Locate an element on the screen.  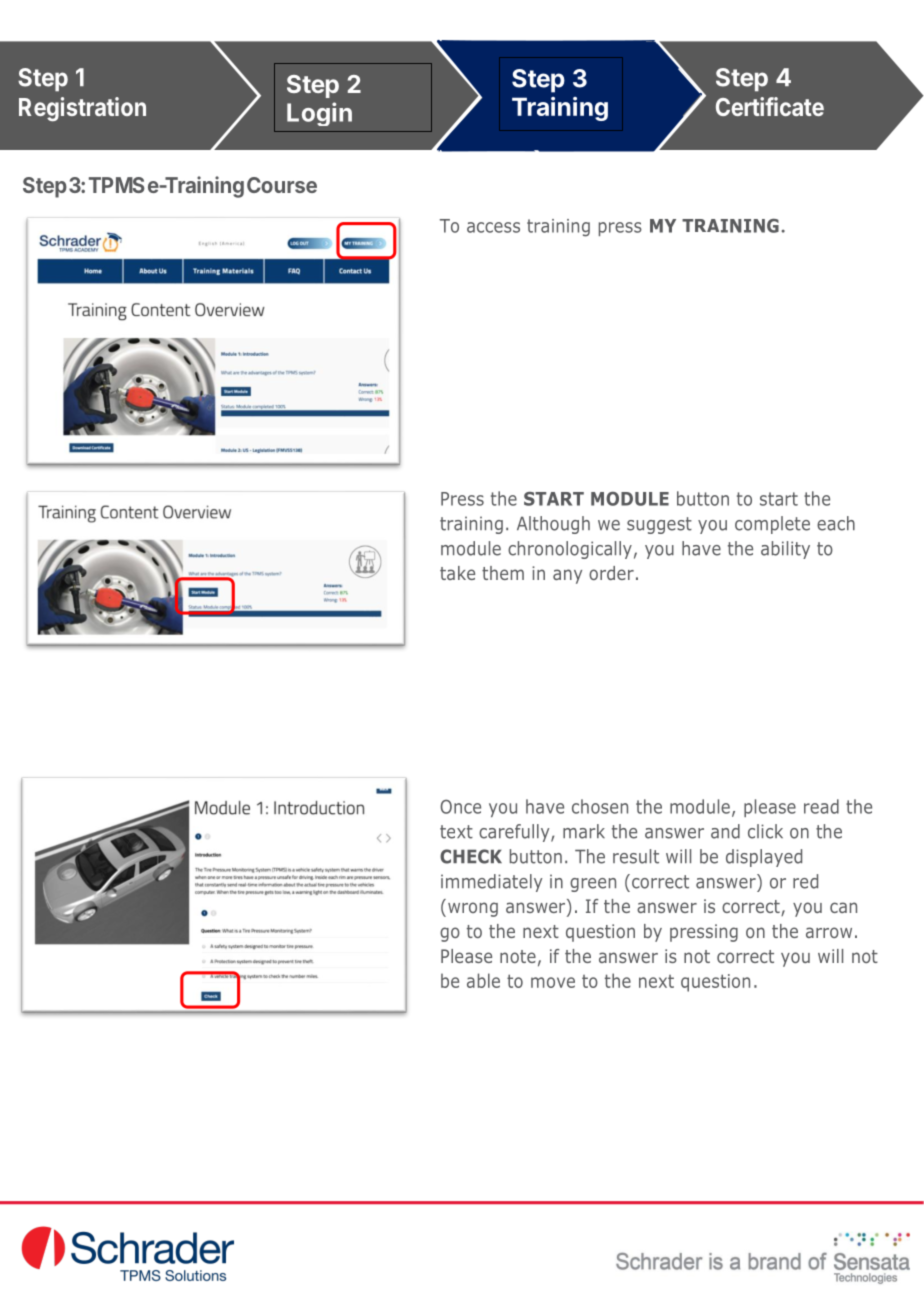
Certificate is located at coordinates (770, 106).
